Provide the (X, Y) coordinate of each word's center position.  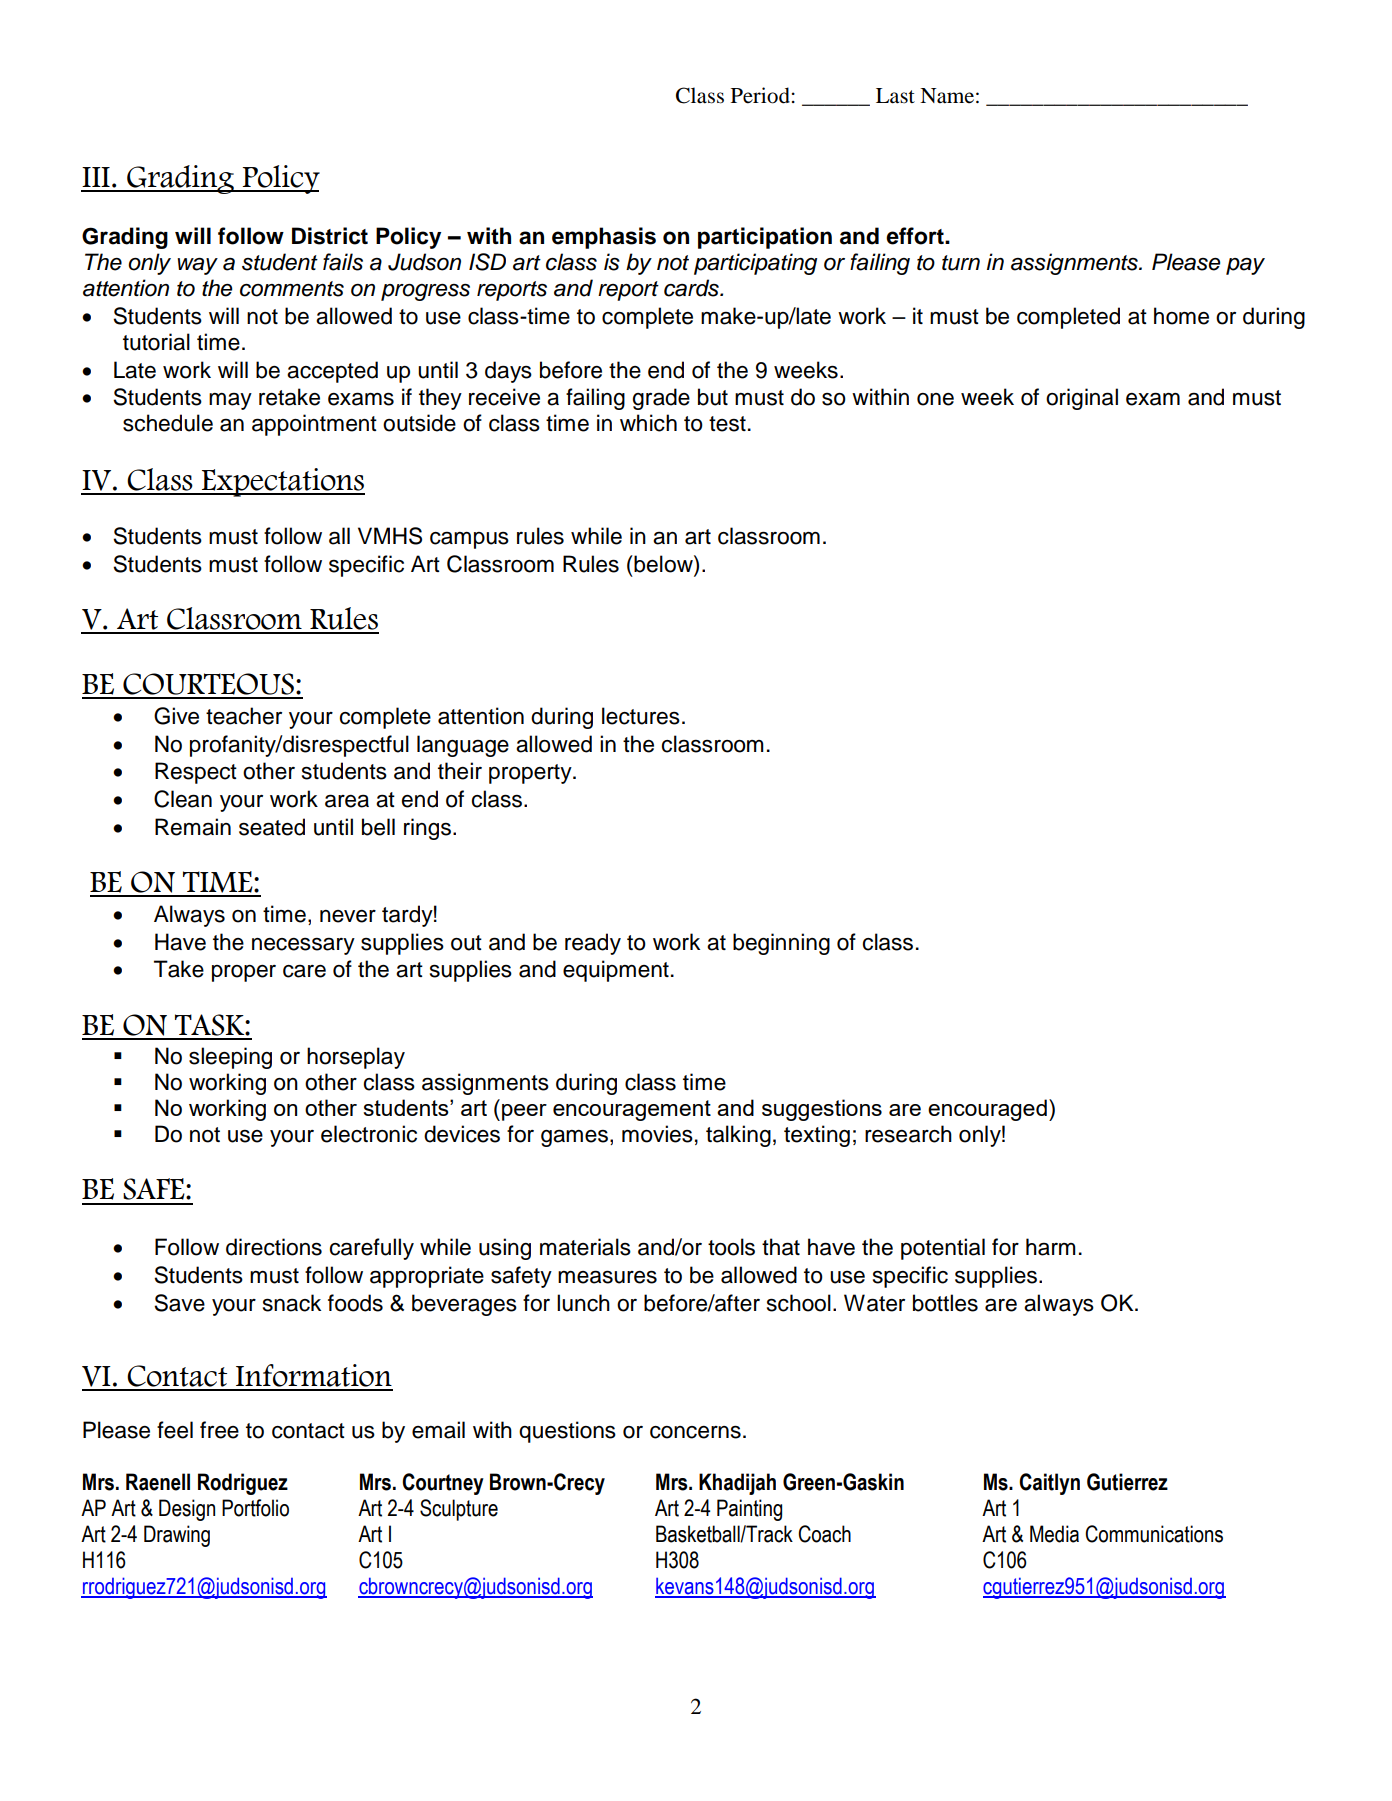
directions (274, 1247)
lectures (641, 716)
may (230, 401)
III (96, 177)
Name (947, 96)
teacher (244, 716)
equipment (616, 971)
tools (731, 1247)
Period (760, 95)
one (935, 399)
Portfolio (255, 1508)
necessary (303, 946)
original (1082, 399)
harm (1051, 1247)
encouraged (987, 1110)
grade (661, 399)
